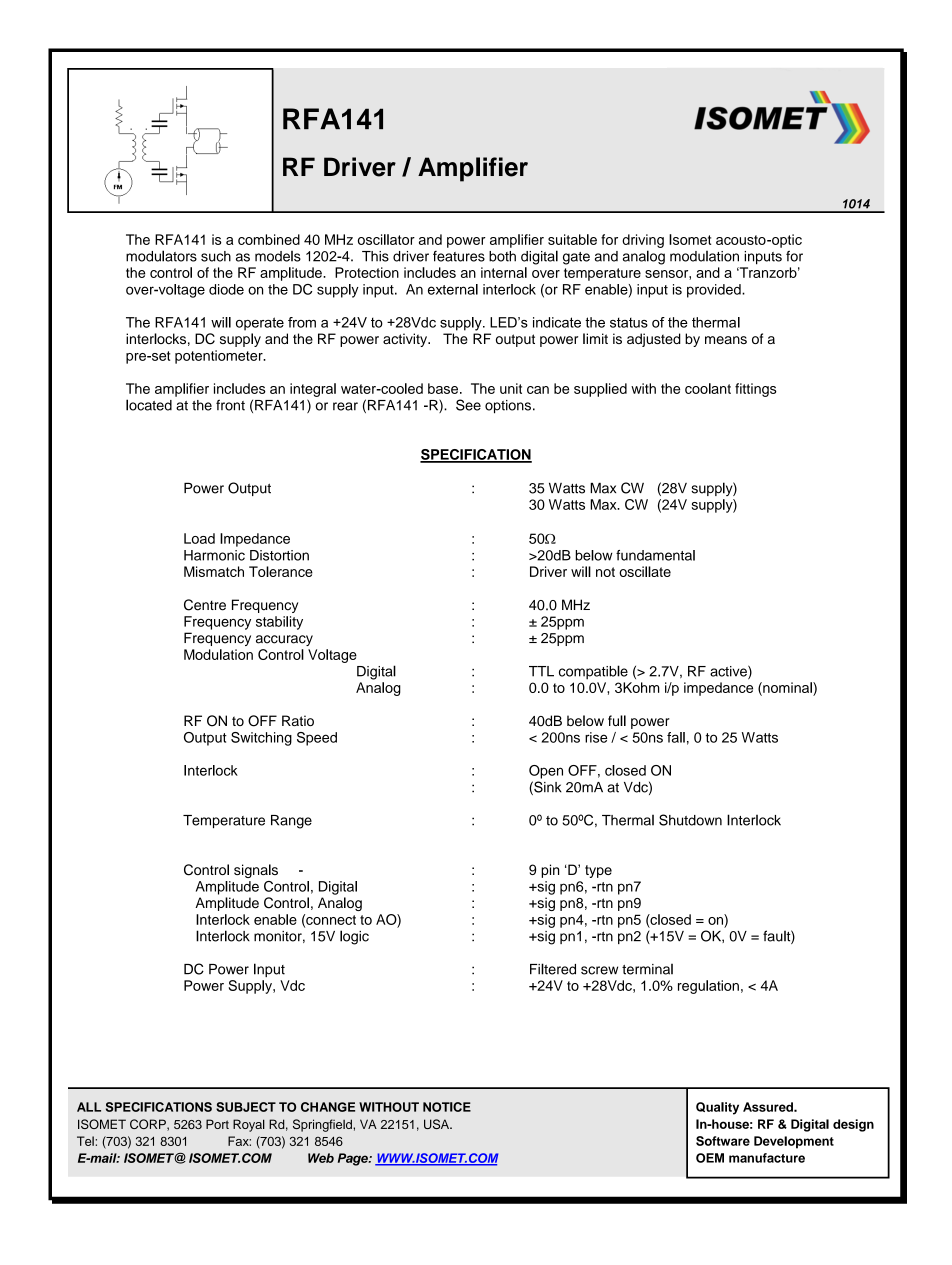 This screenshot has width=952, height=1265. Describe the element at coordinates (715, 291) in the screenshot. I see `provided` at that location.
